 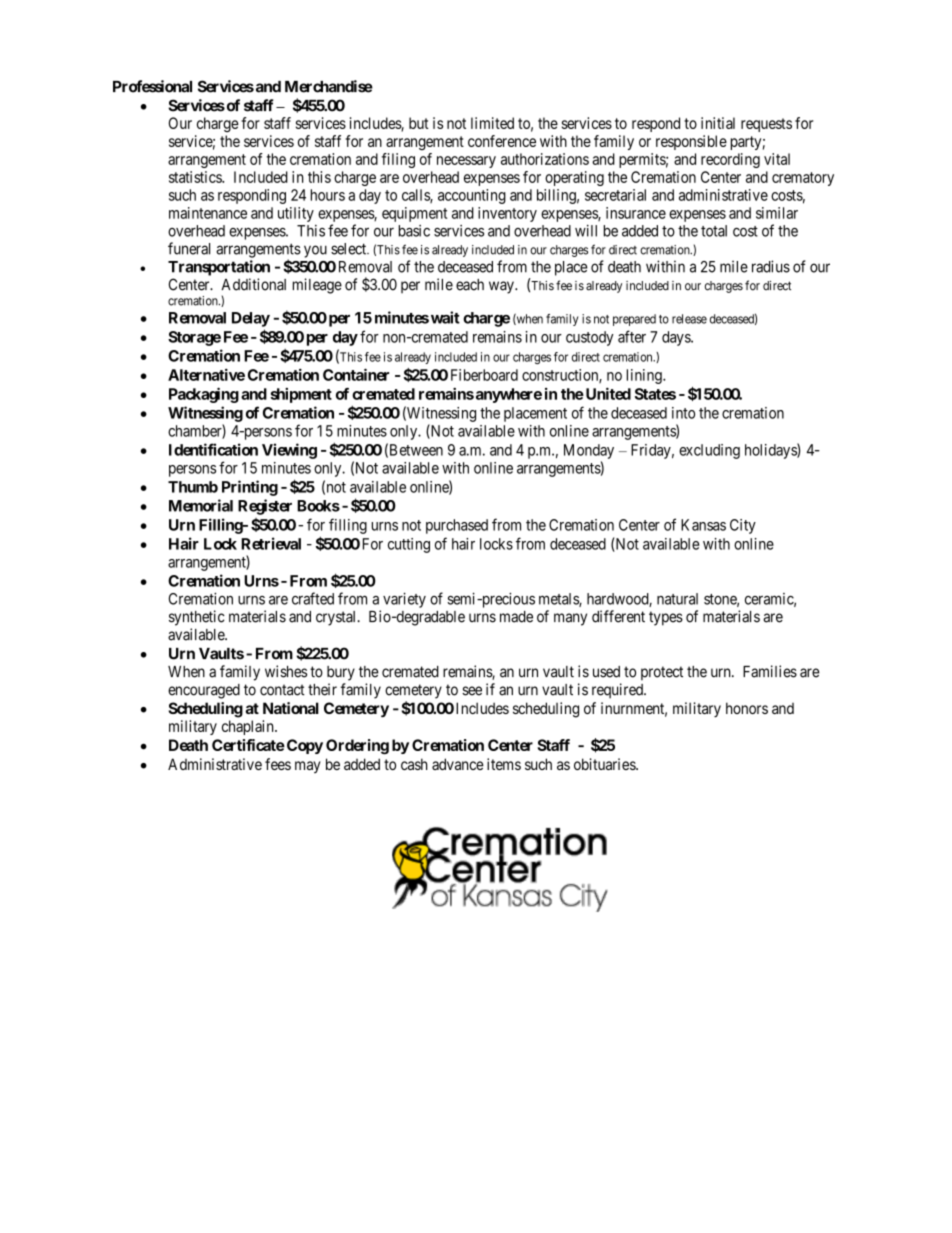 What do you see at coordinates (718, 123) in the screenshot?
I see `initial` at bounding box center [718, 123].
